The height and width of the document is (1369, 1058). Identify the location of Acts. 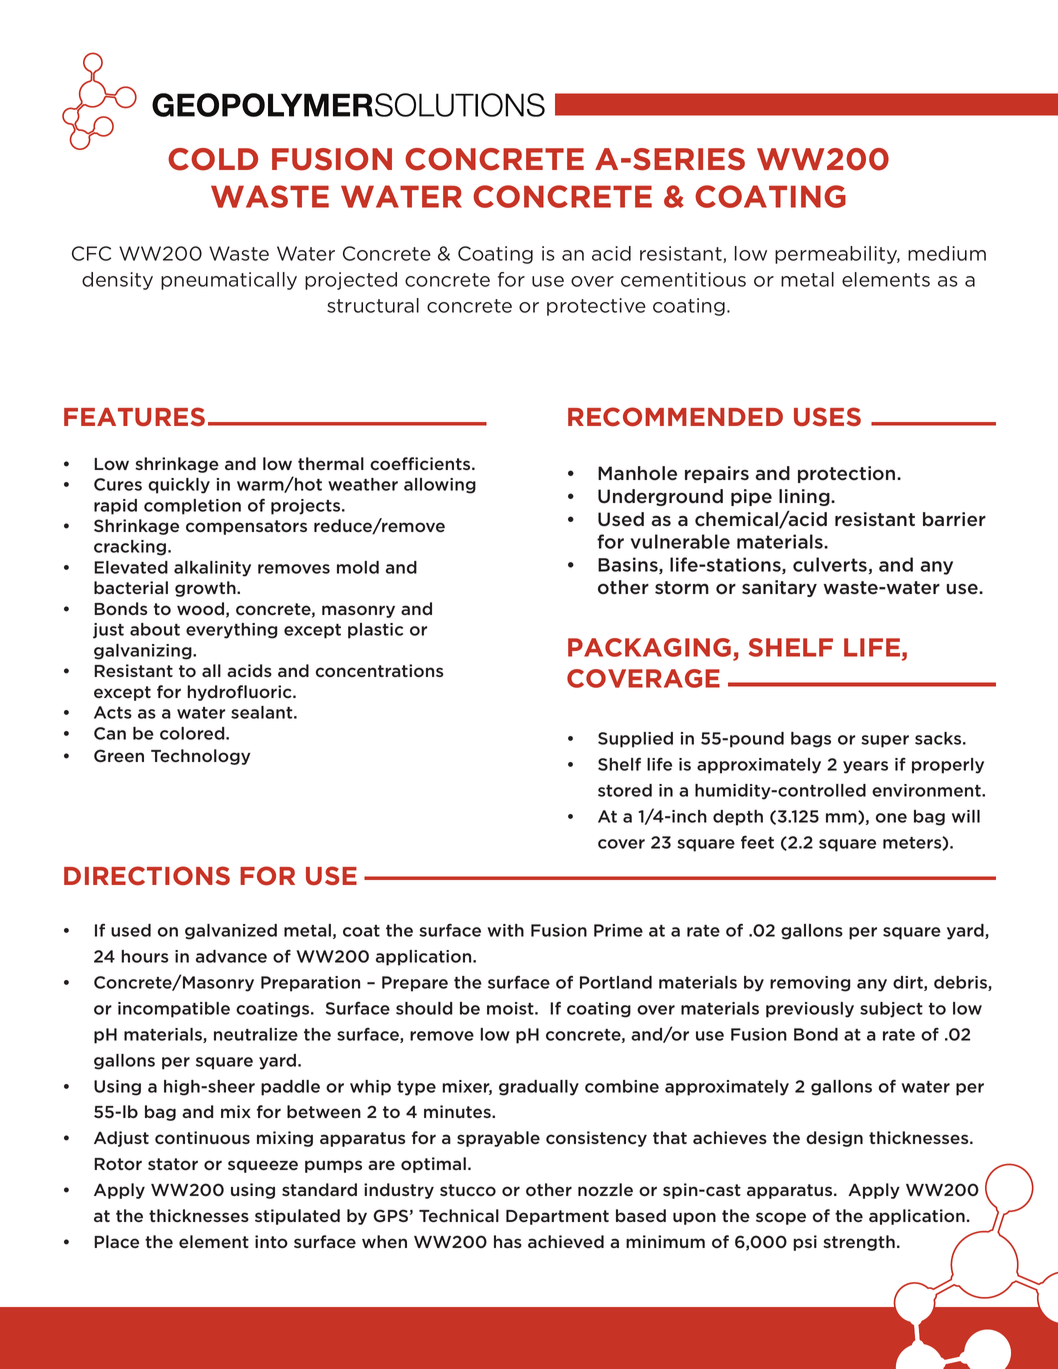
(113, 712).
